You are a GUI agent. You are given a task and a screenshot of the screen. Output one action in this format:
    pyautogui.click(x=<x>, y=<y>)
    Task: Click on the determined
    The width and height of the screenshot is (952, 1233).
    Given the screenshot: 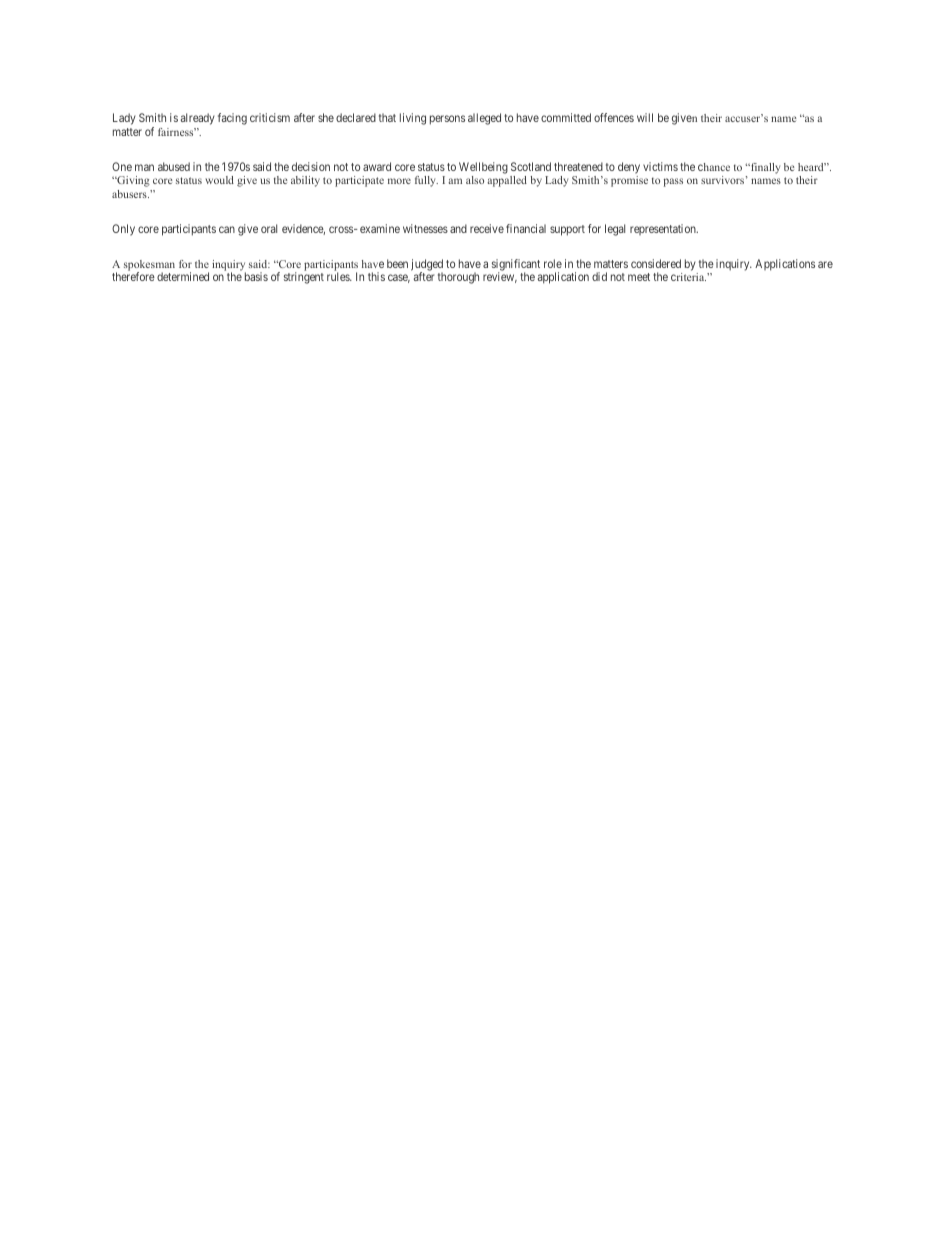 What is the action you would take?
    pyautogui.click(x=183, y=276)
